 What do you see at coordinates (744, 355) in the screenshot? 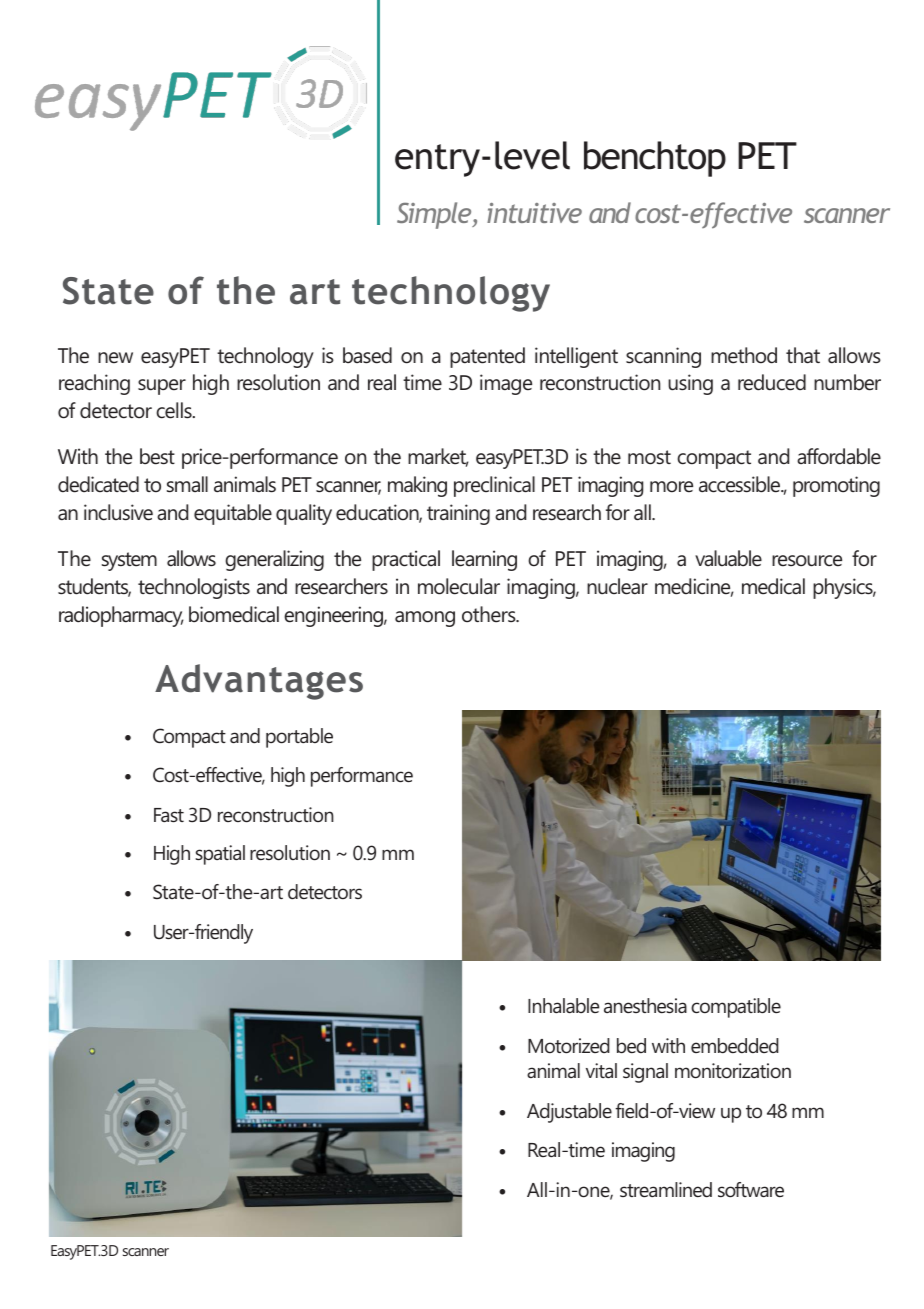
I see `method` at bounding box center [744, 355].
